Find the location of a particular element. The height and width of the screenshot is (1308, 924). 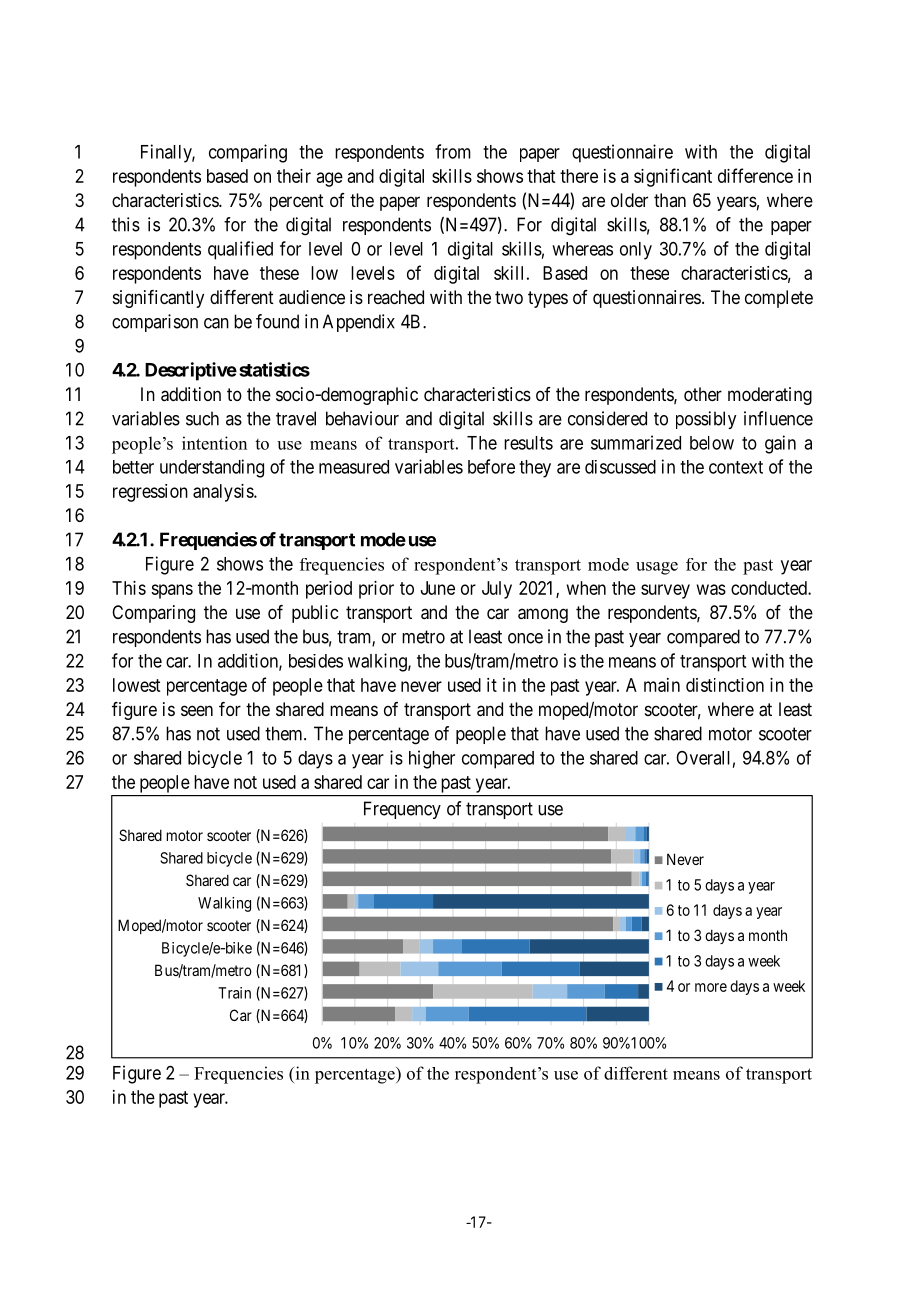

Train is located at coordinates (234, 993).
